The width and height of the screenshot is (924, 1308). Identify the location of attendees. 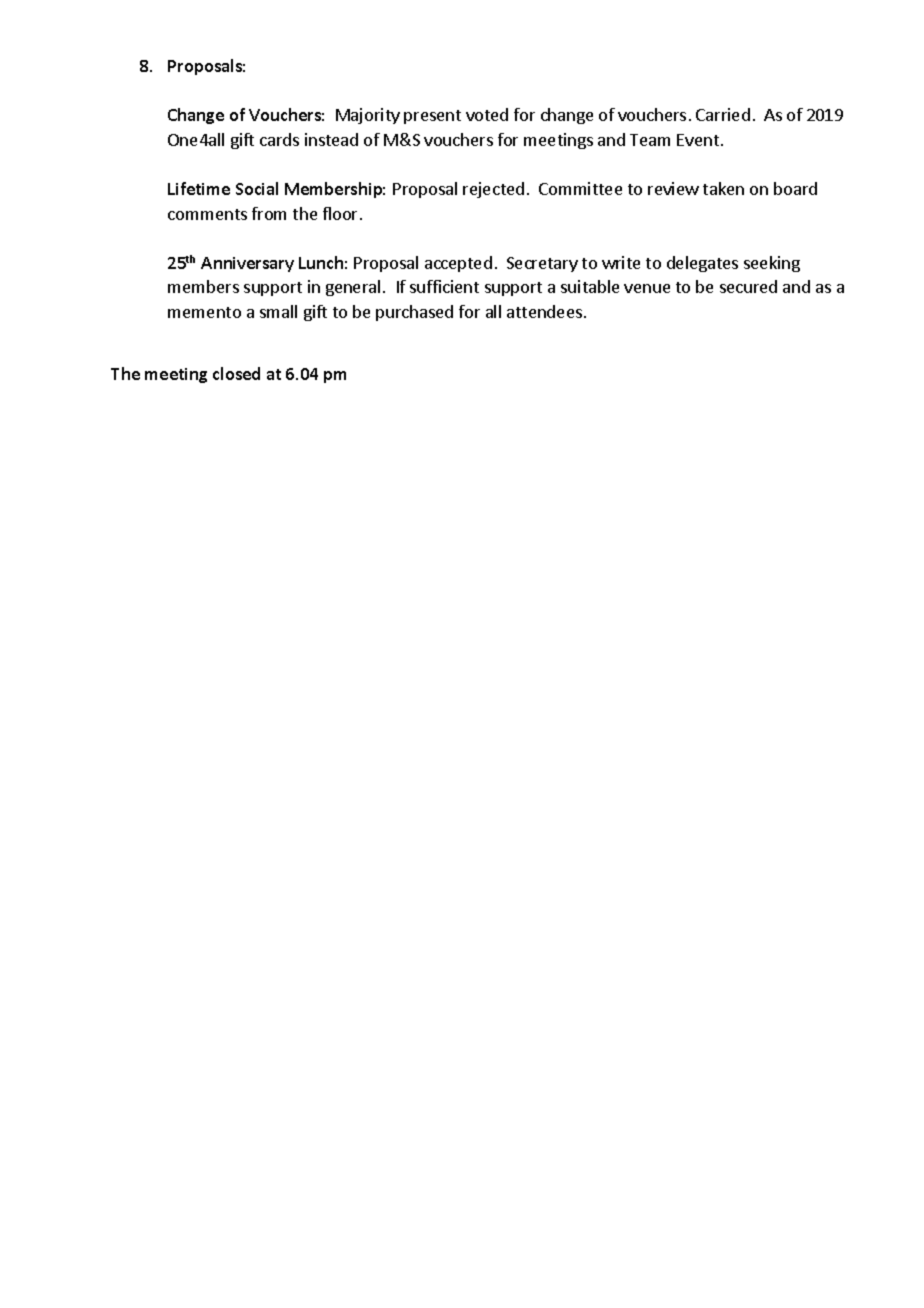
(544, 311).
